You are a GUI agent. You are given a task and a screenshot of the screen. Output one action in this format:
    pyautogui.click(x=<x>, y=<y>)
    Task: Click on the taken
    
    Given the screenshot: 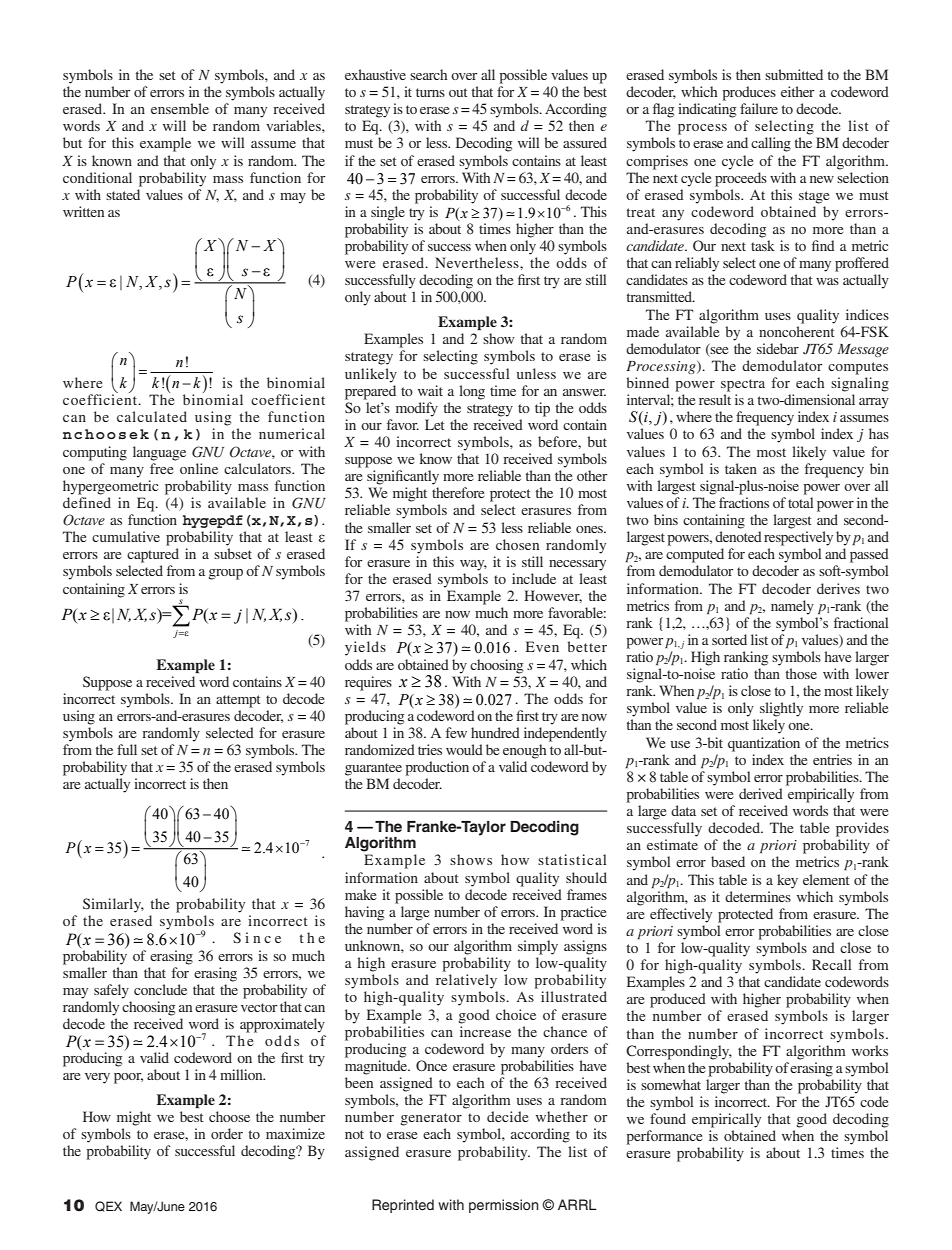 What is the action you would take?
    pyautogui.click(x=741, y=468)
